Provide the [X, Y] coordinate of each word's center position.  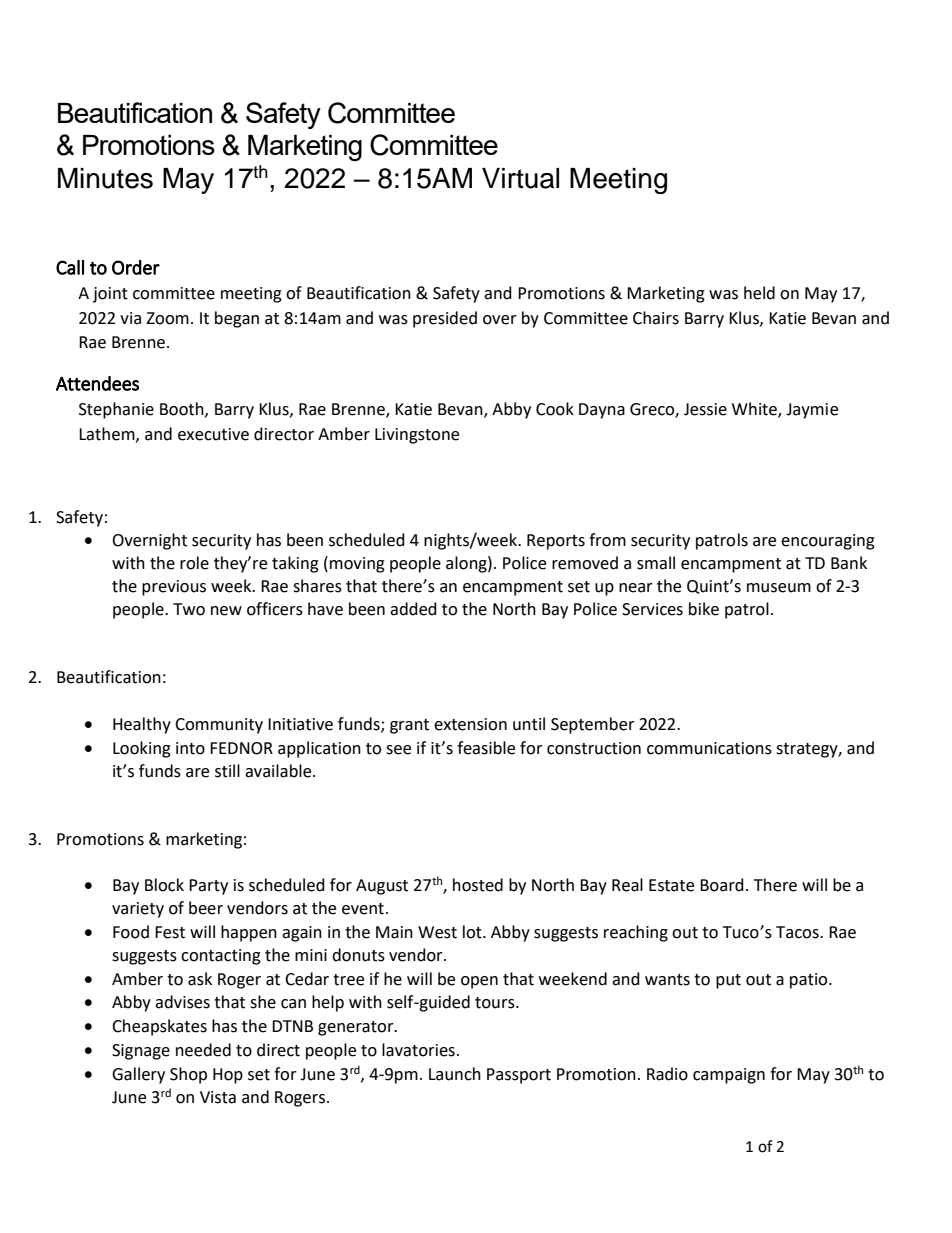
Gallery [138, 1075]
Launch [455, 1074]
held [759, 293]
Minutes [105, 178]
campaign [729, 1076]
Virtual [520, 178]
